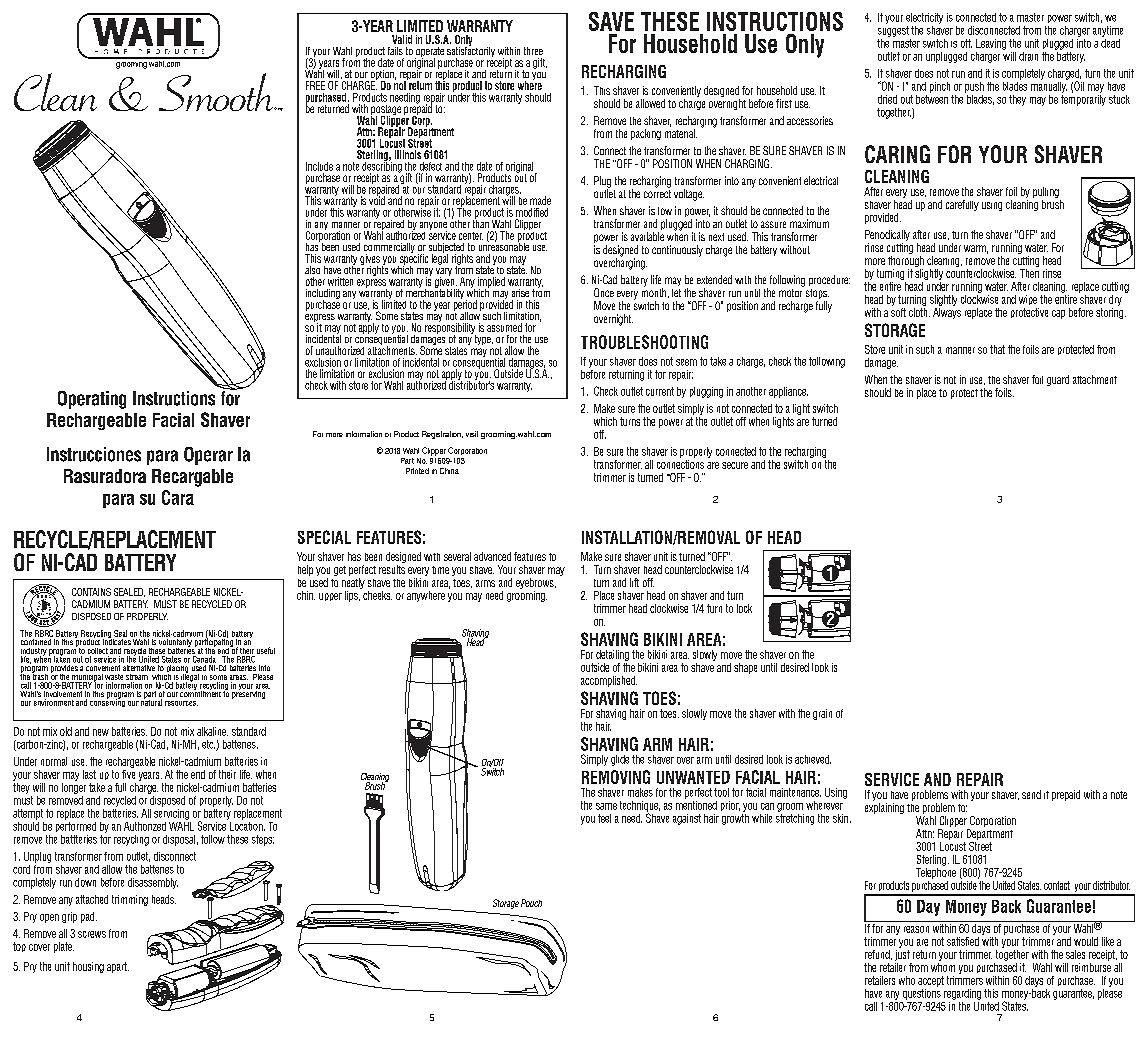 This screenshot has height=1037, width=1148. What do you see at coordinates (1029, 272) in the screenshot?
I see `Then` at bounding box center [1029, 272].
